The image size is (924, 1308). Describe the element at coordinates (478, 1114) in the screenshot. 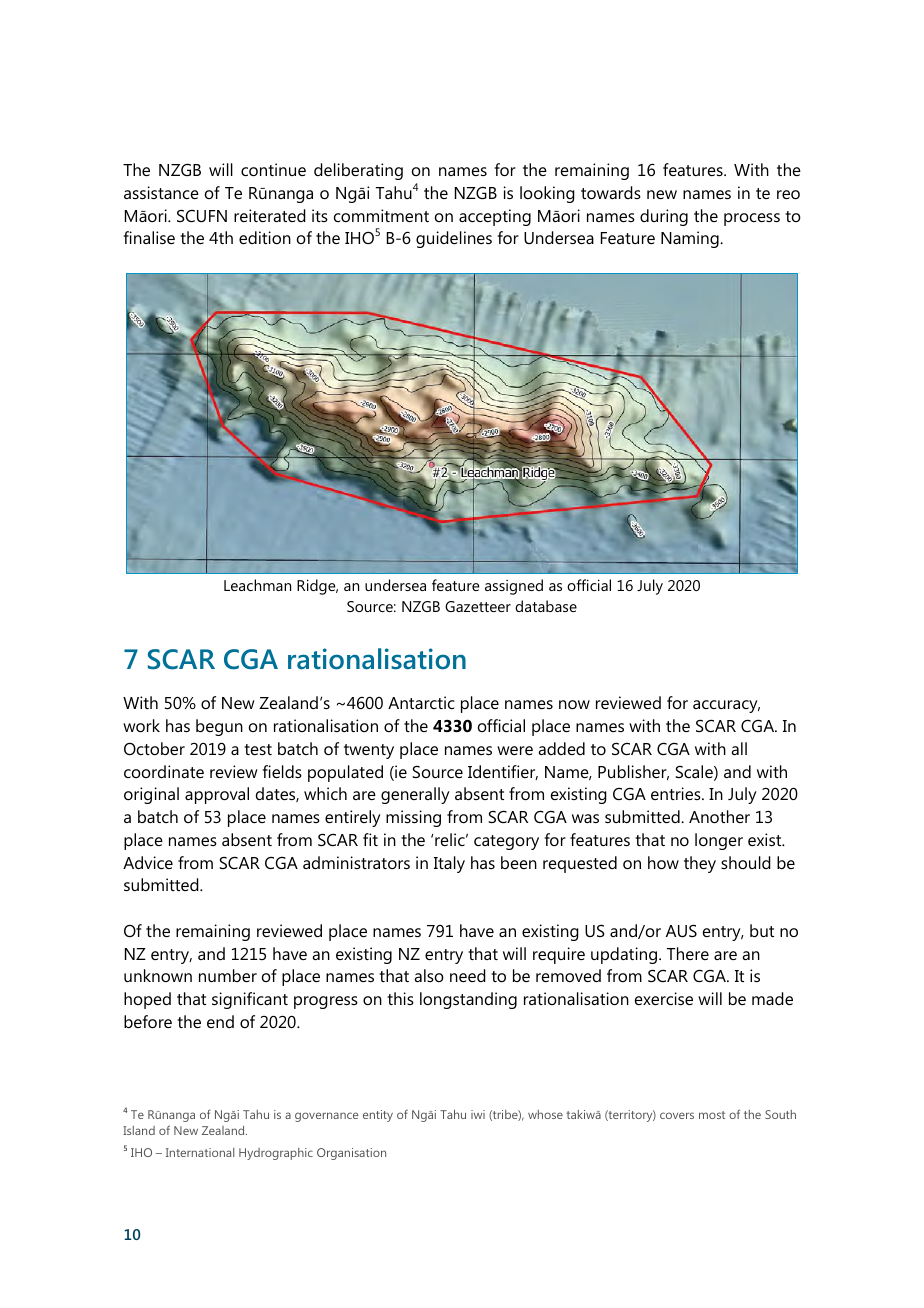

I see `iwi` at that location.
